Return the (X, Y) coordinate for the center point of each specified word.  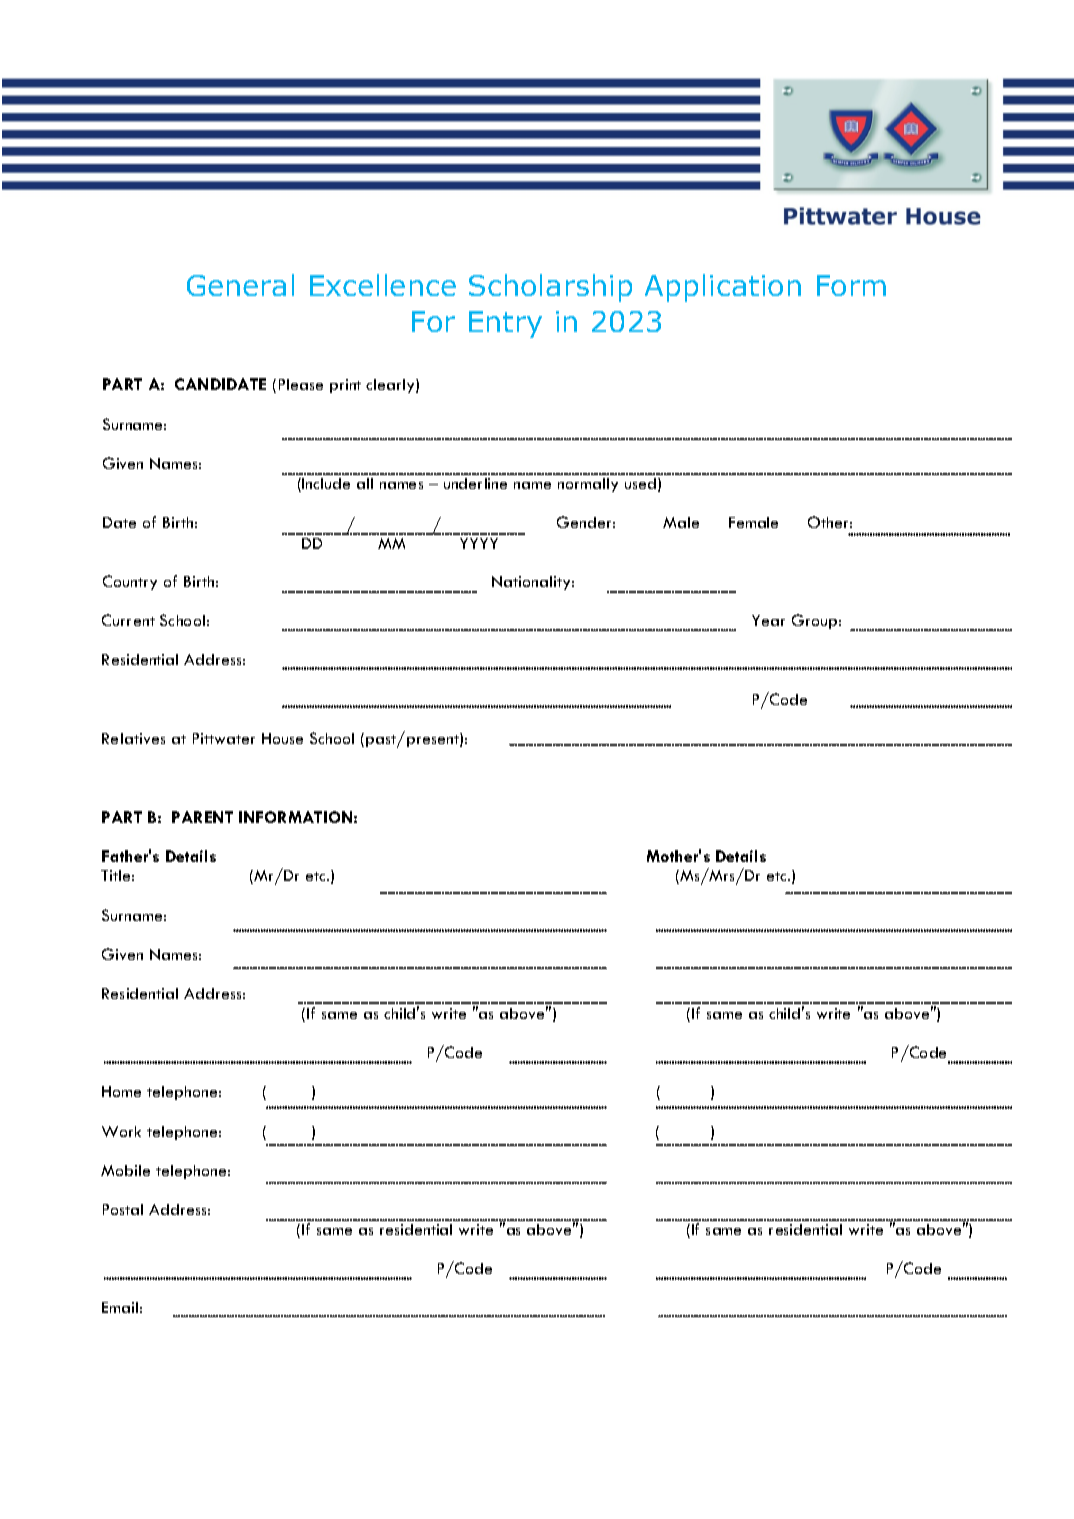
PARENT (202, 817)
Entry (505, 324)
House (282, 738)
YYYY (479, 543)
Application (723, 288)
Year (768, 620)
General (240, 285)
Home (121, 1091)
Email (120, 1307)
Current (128, 620)
